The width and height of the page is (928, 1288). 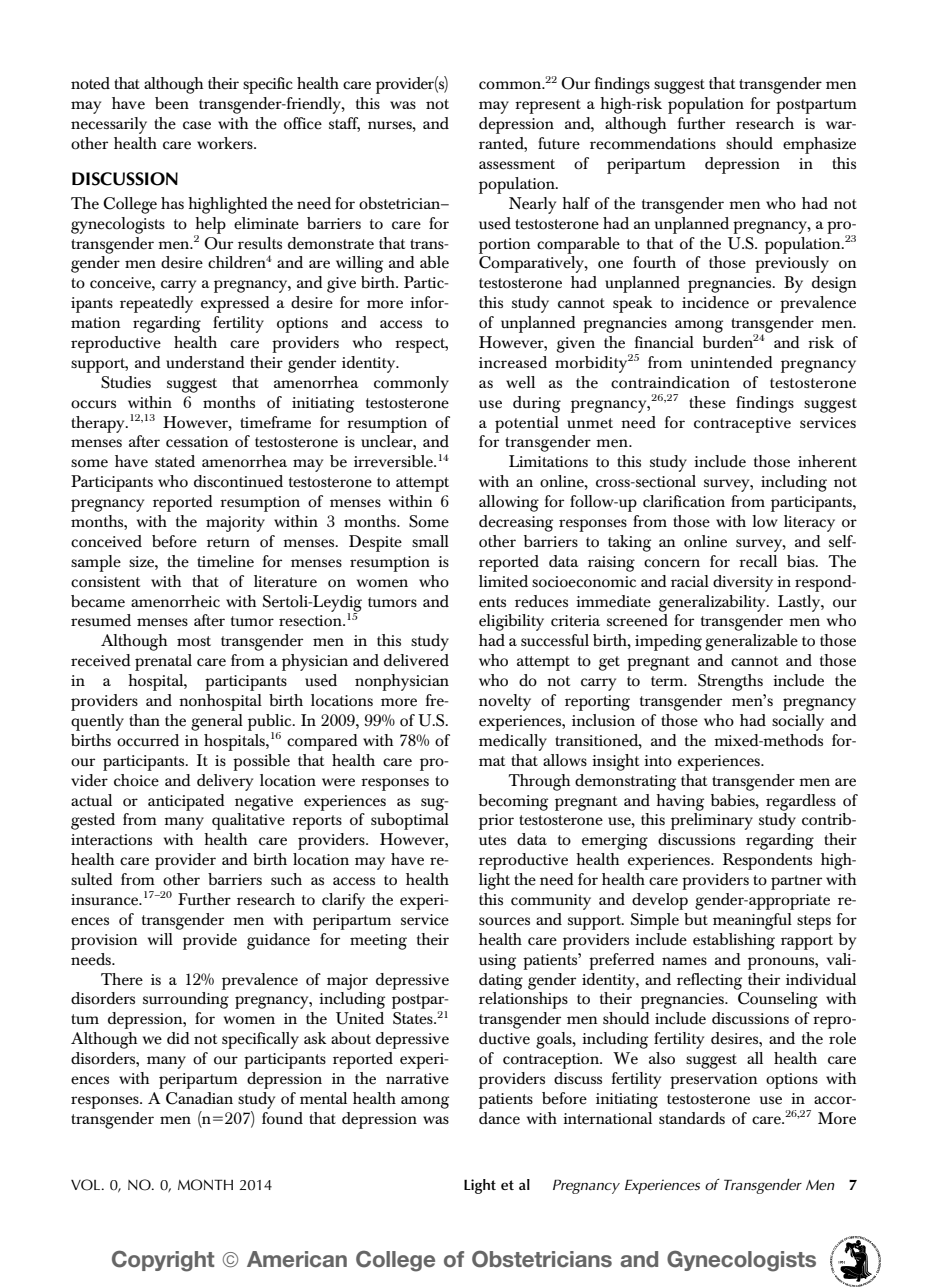 What do you see at coordinates (172, 103) in the page?
I see `been` at bounding box center [172, 103].
